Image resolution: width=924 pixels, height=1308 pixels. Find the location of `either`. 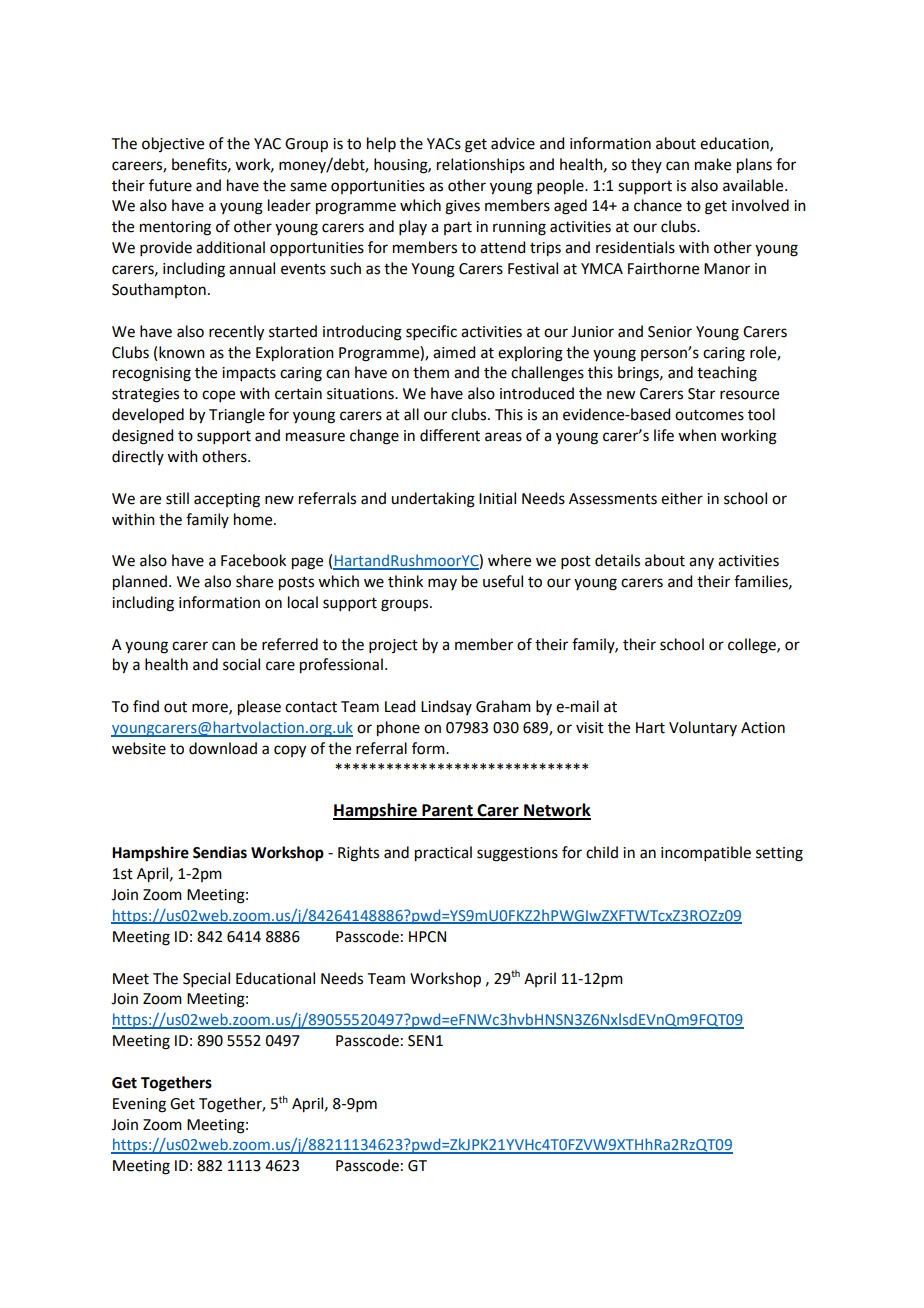

either is located at coordinates (682, 498).
